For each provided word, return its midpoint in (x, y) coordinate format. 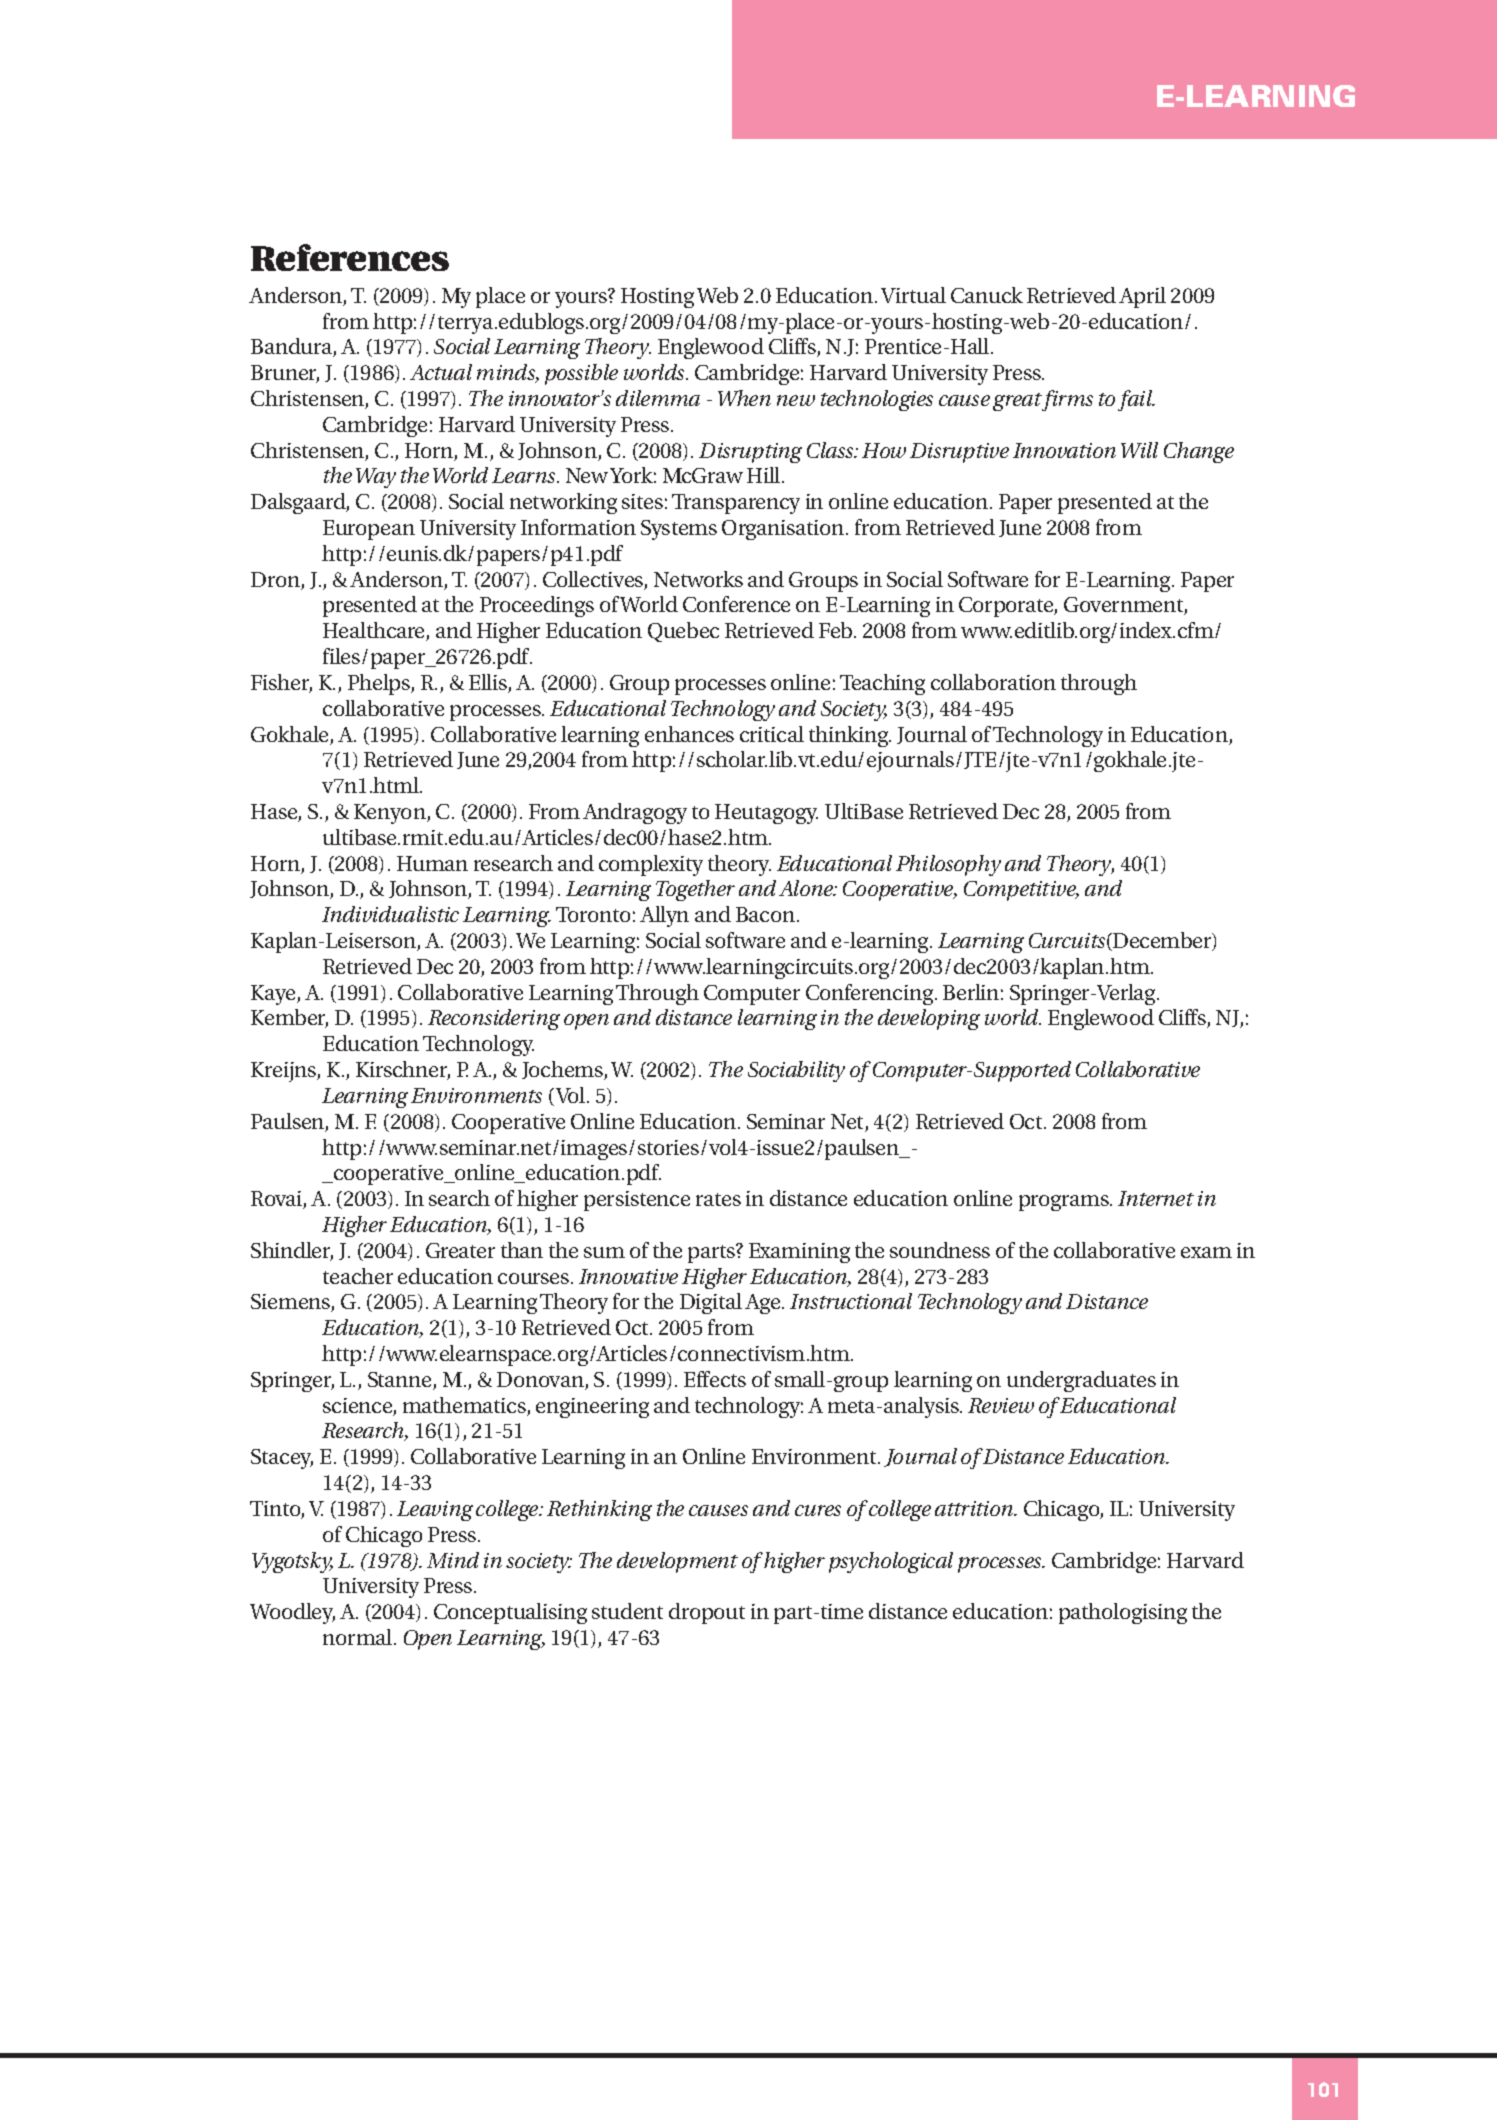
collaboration (993, 682)
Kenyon (391, 814)
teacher (358, 1276)
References (350, 257)
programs (1065, 1203)
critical (772, 734)
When (744, 398)
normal (359, 1637)
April (1142, 297)
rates (718, 1199)
